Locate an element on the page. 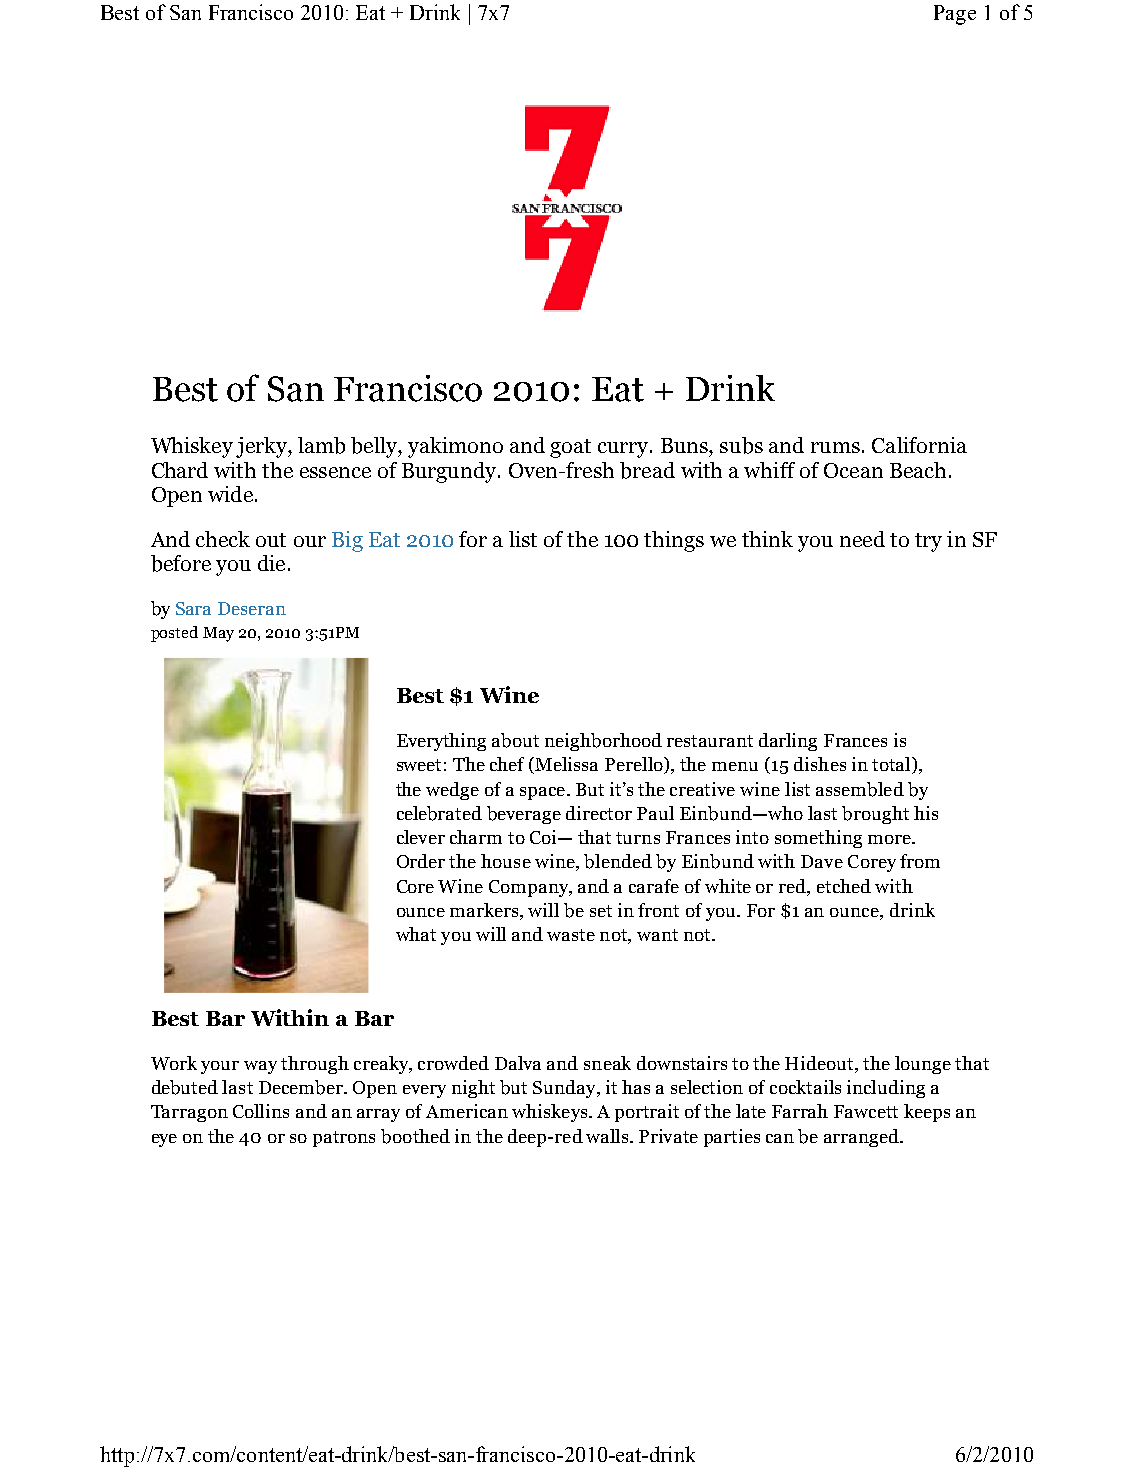  jerky is located at coordinates (262, 447).
